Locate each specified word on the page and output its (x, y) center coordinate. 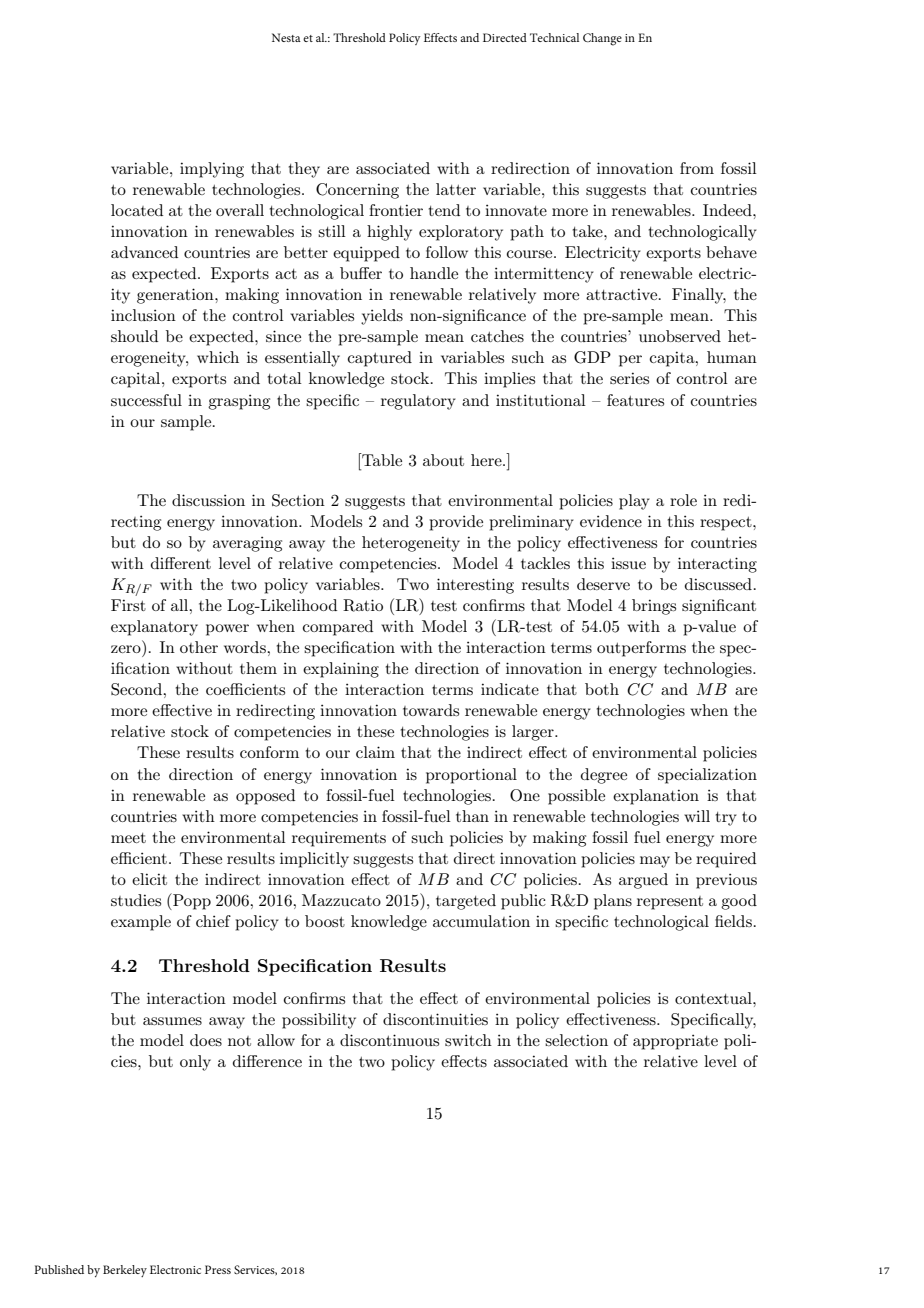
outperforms (641, 649)
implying (212, 170)
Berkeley (125, 1271)
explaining (341, 670)
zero (126, 649)
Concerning (357, 191)
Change (602, 39)
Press (218, 1269)
